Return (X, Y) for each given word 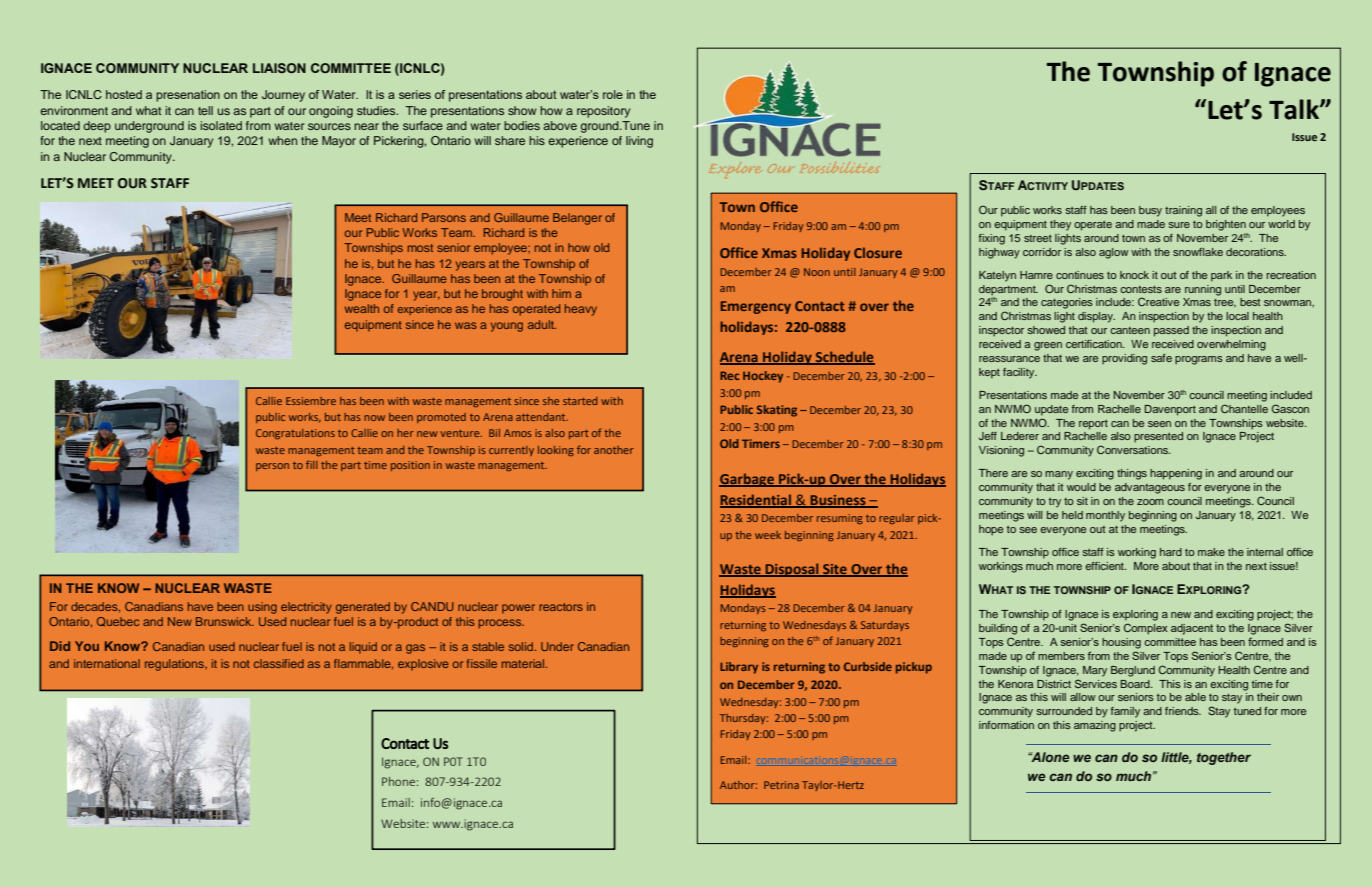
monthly (1105, 516)
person (272, 467)
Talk (1295, 109)
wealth (362, 308)
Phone (398, 781)
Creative (1158, 301)
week (768, 535)
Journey (283, 96)
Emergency (756, 307)
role (613, 94)
